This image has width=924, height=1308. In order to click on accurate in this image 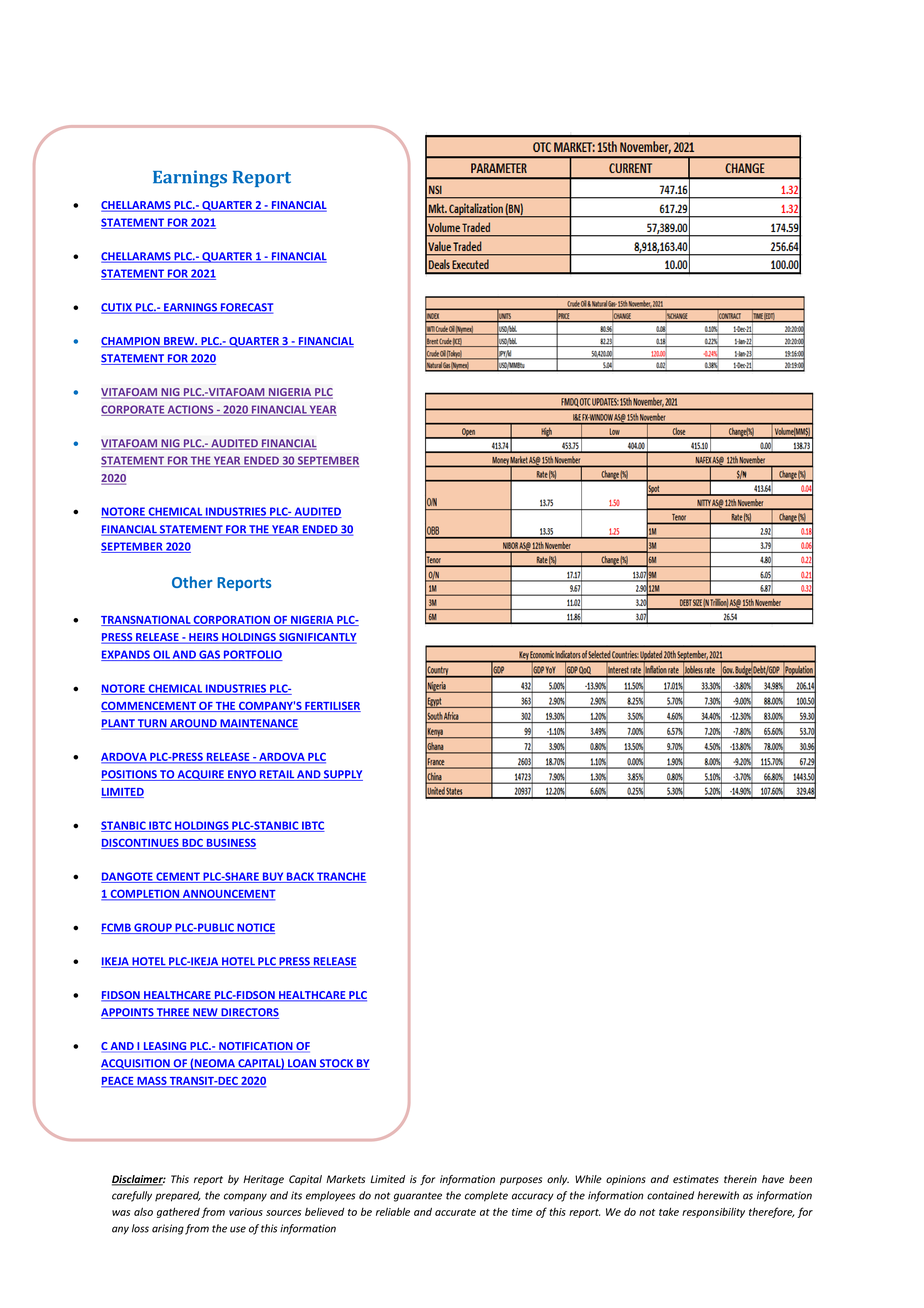, I will do `click(455, 1212)`.
